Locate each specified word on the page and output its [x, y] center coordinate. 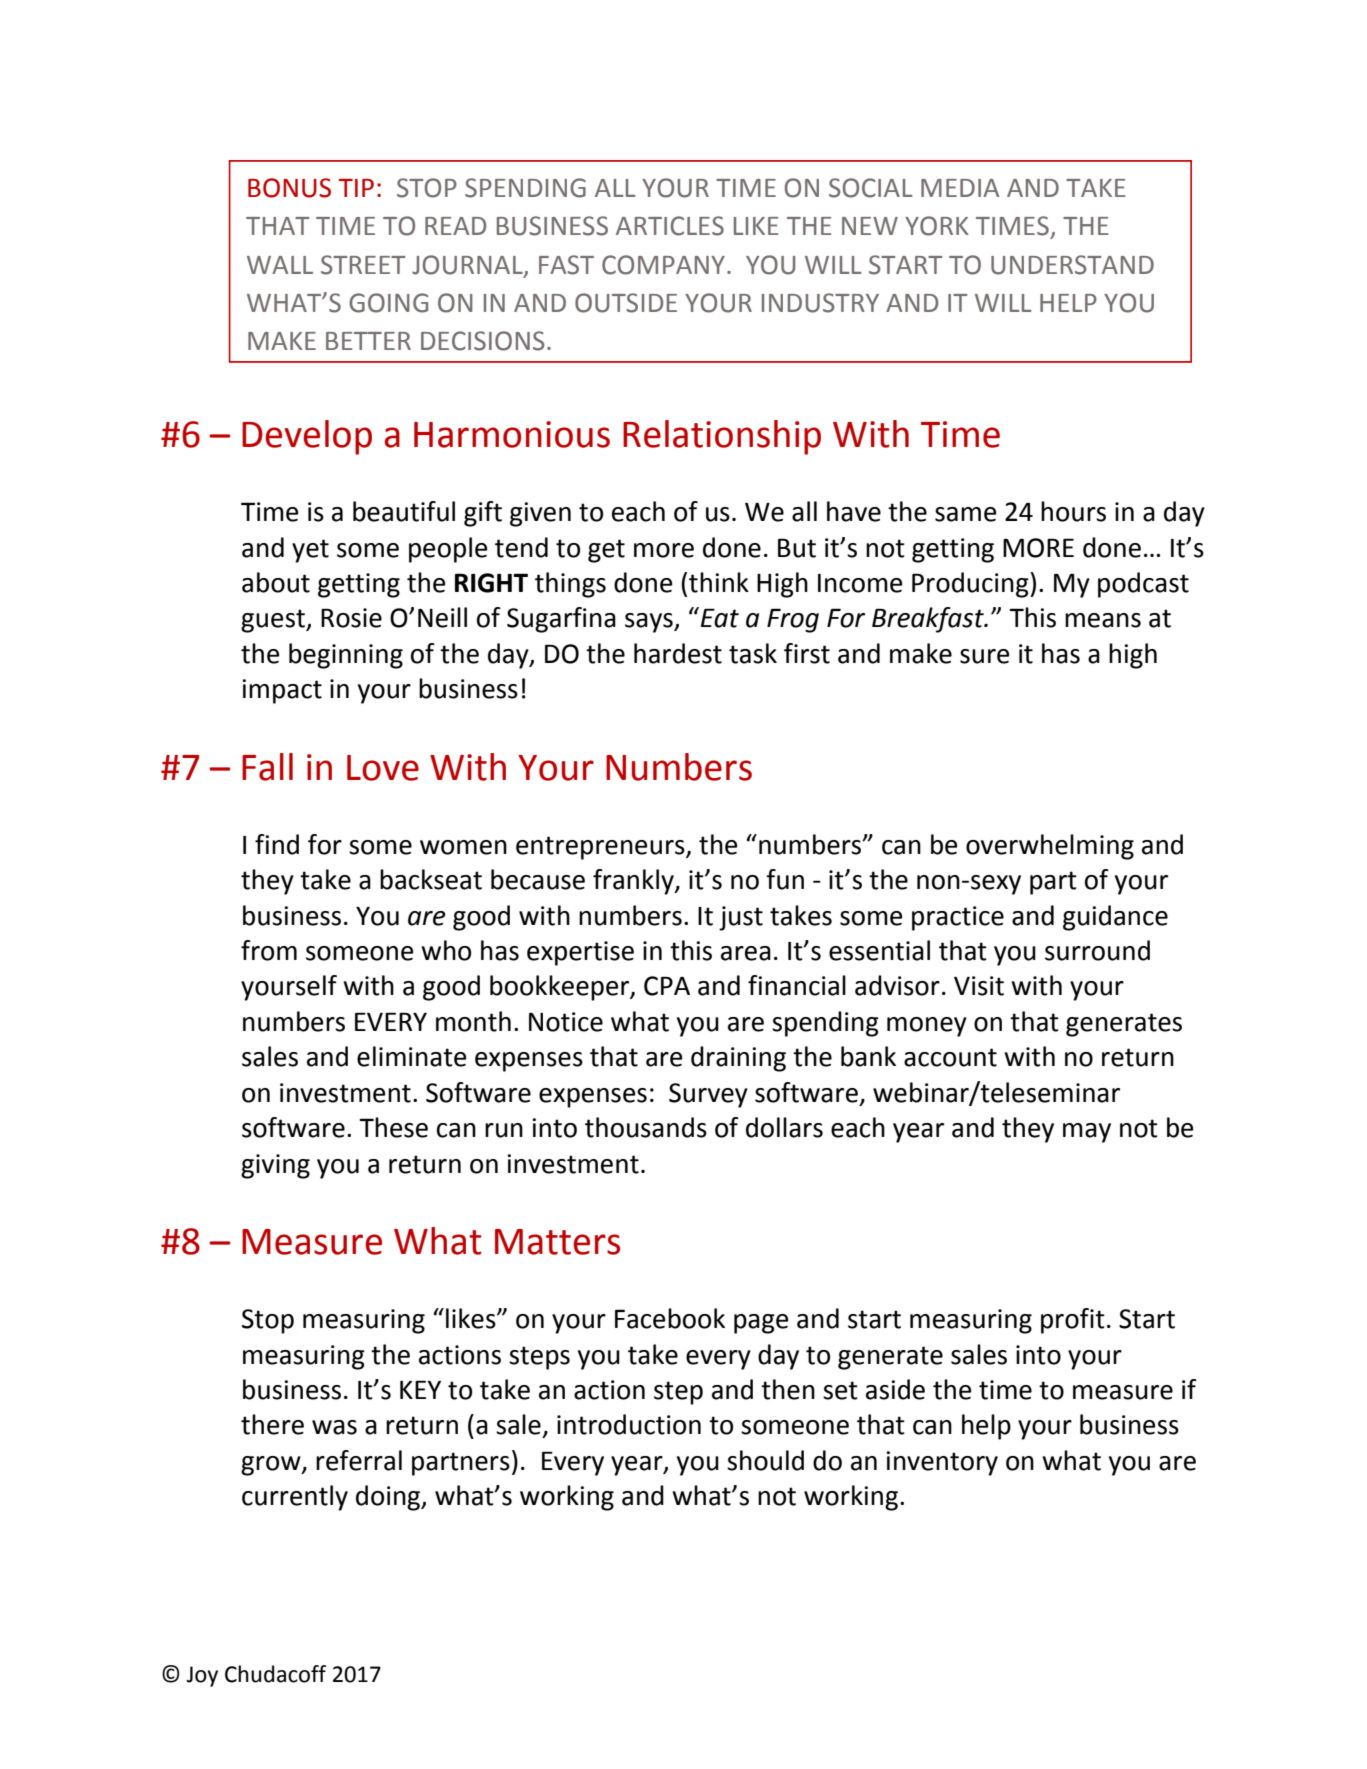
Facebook [670, 1318]
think [719, 582]
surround [1097, 950]
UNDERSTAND [1072, 265]
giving [275, 1166]
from [269, 950]
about [276, 582]
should [765, 1460]
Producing [971, 585]
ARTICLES [670, 226]
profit [1073, 1321]
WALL [280, 265]
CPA [667, 986]
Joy [202, 1676]
